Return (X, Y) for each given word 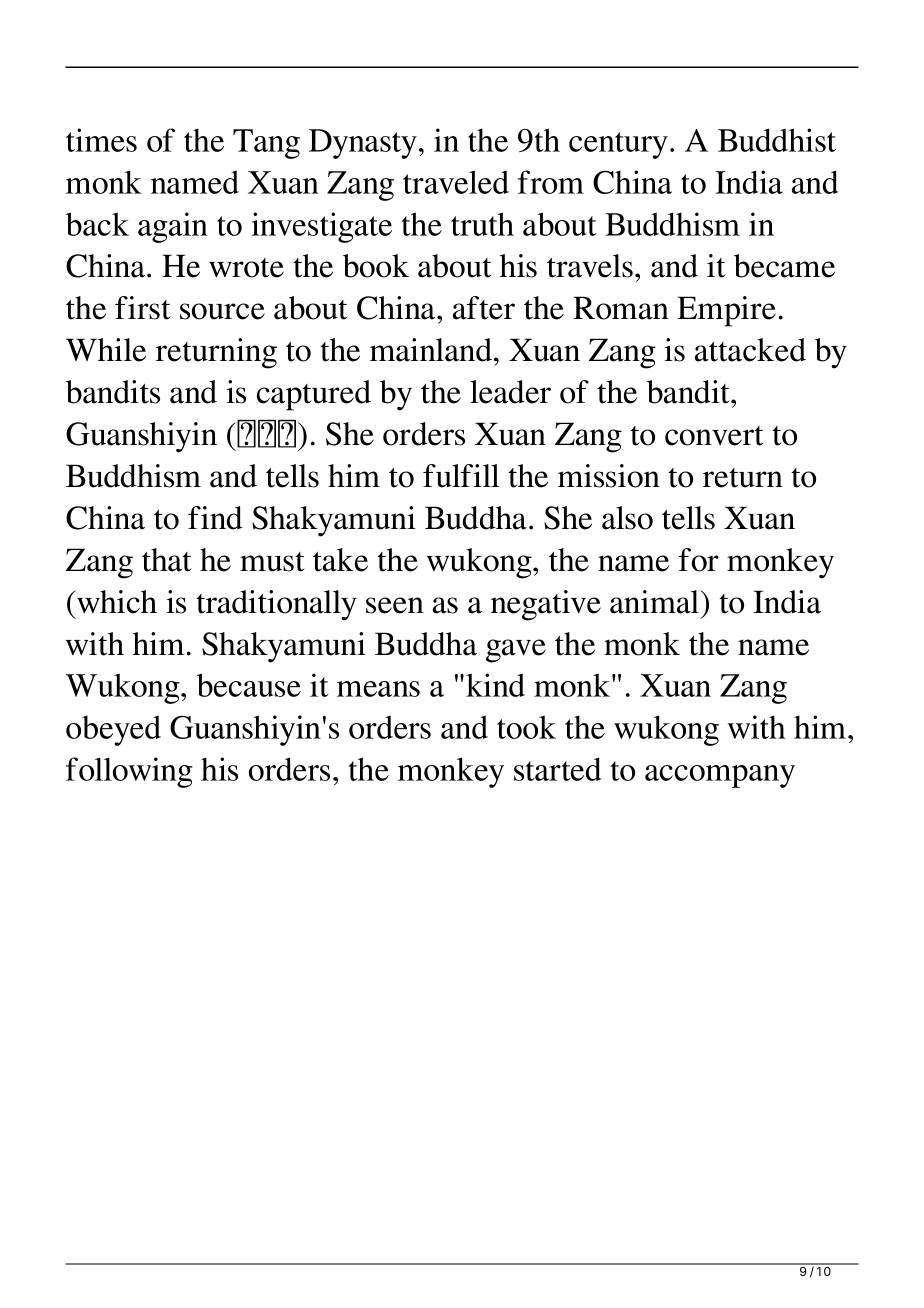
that (166, 560)
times (101, 140)
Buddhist (777, 140)
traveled (456, 182)
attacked (750, 350)
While (106, 350)
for (699, 560)
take (340, 560)
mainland (431, 350)
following (129, 772)
